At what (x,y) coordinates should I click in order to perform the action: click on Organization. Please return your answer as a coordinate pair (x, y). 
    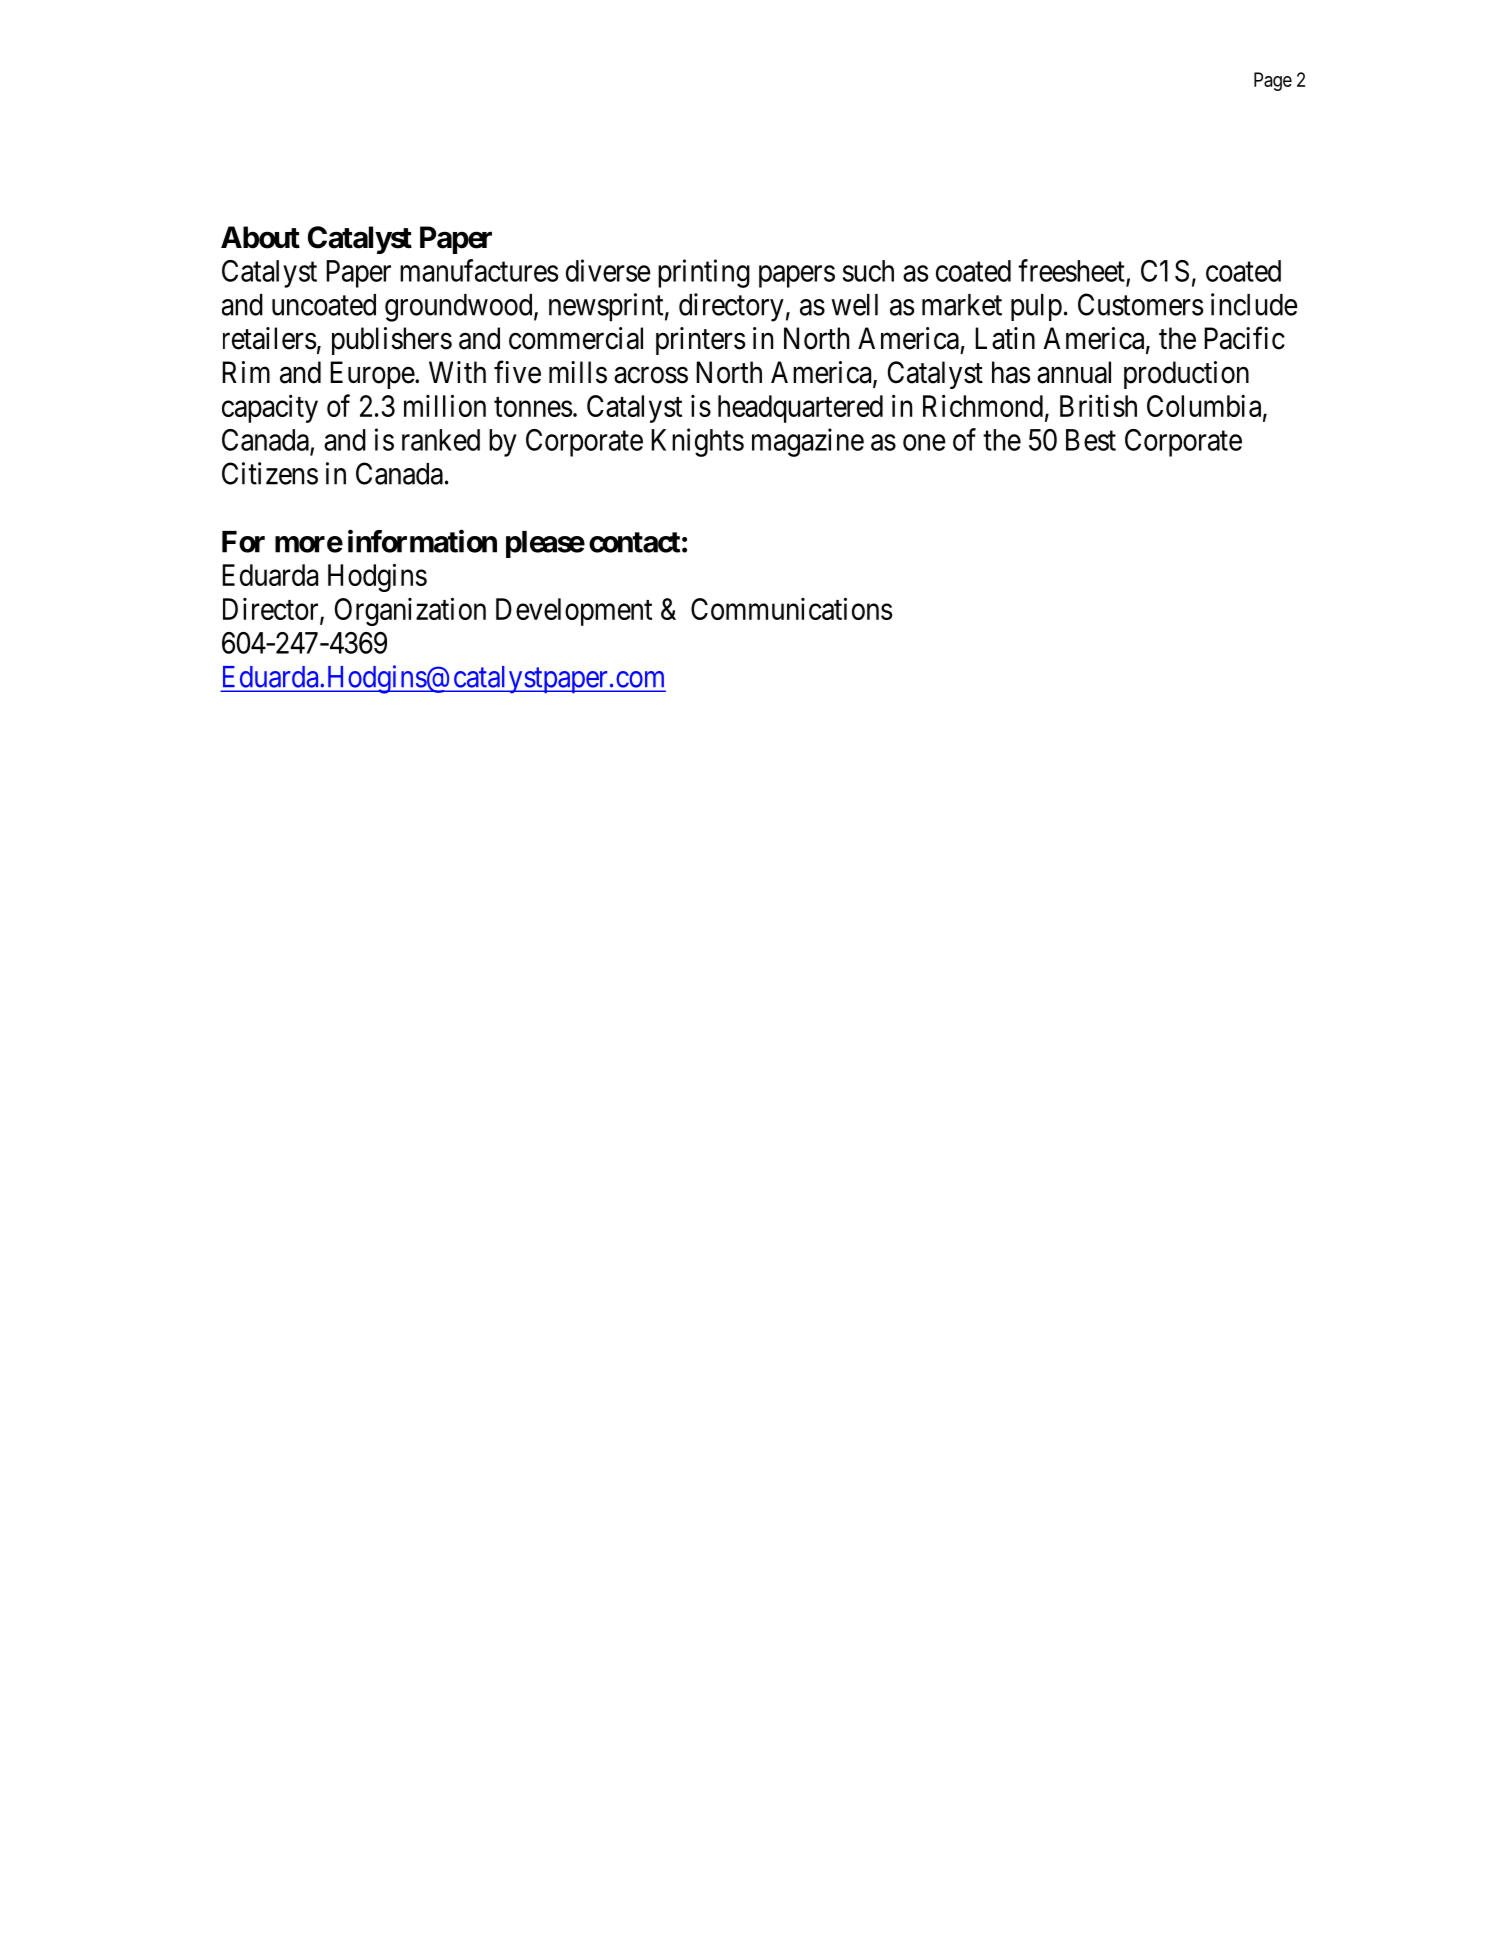
    Looking at the image, I should click on (410, 611).
